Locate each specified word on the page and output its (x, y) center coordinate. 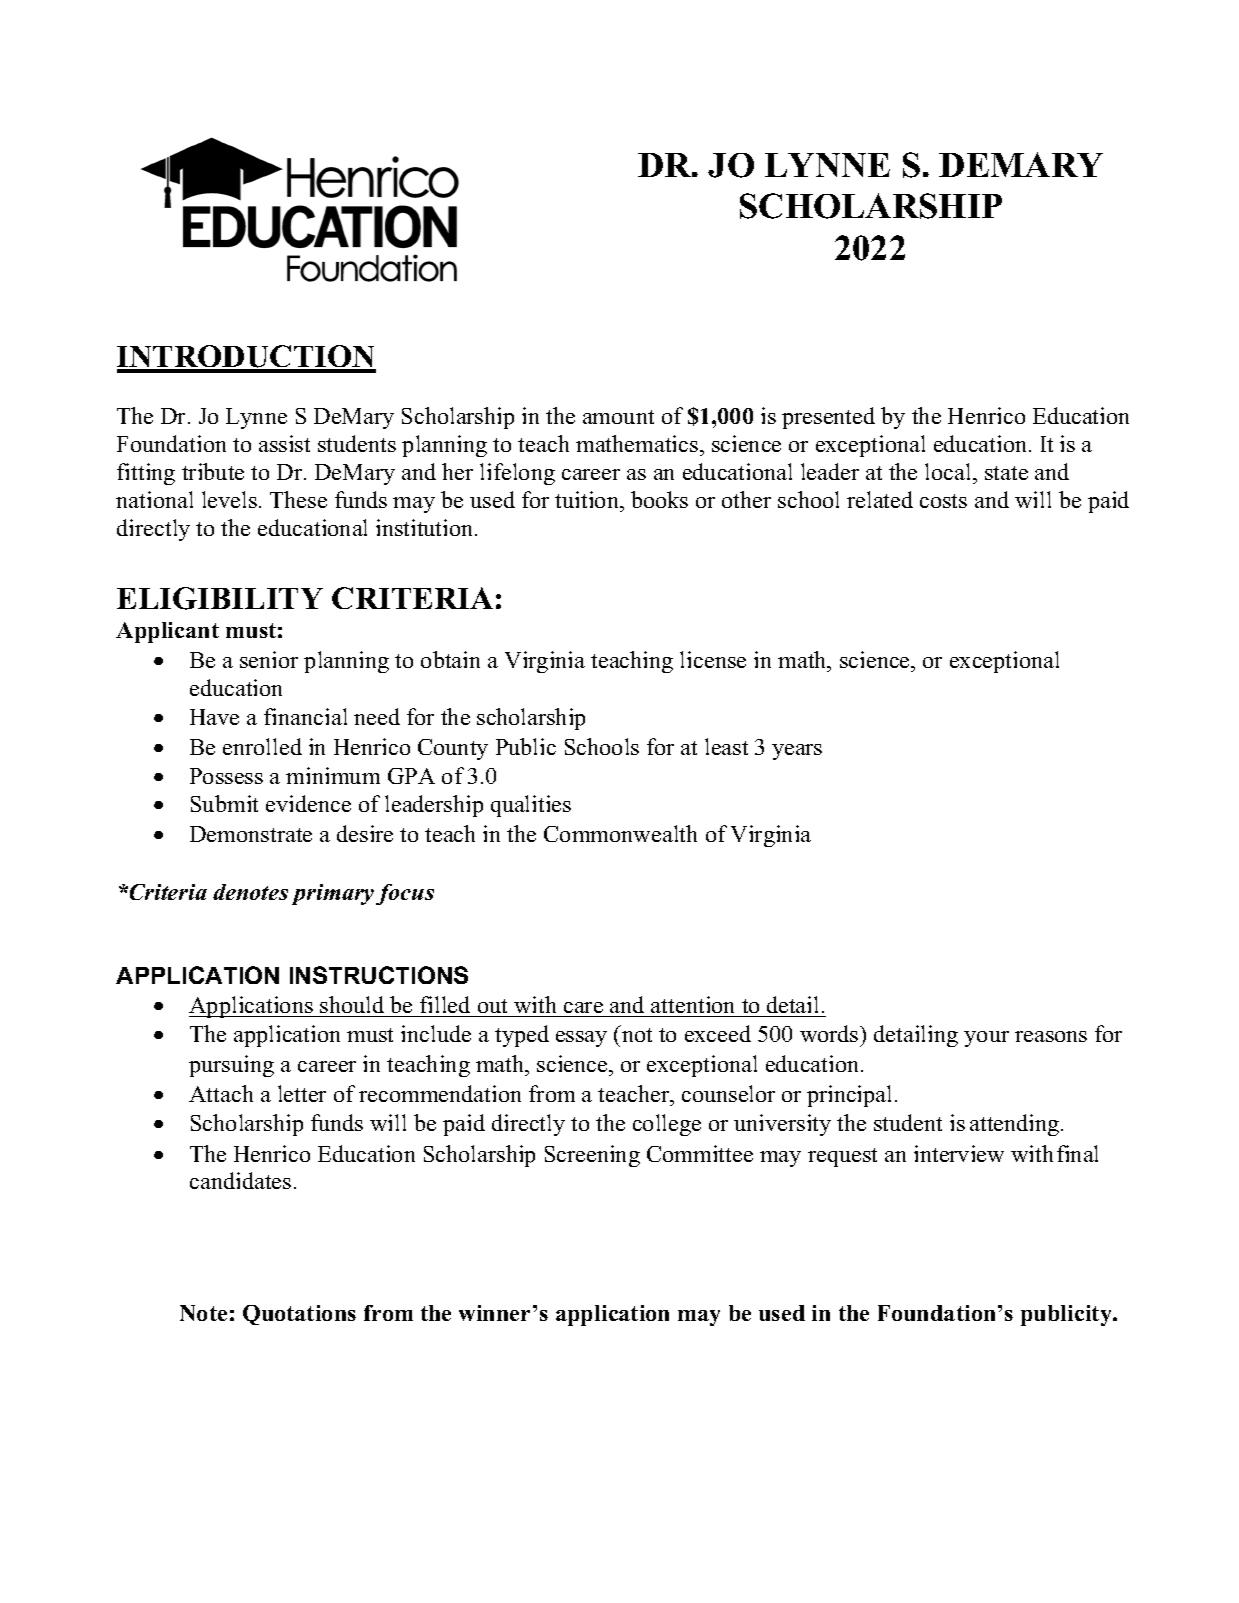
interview (959, 1153)
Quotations (299, 1315)
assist (284, 443)
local (949, 471)
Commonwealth (620, 833)
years (797, 752)
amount (618, 417)
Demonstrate (251, 834)
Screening (592, 1156)
